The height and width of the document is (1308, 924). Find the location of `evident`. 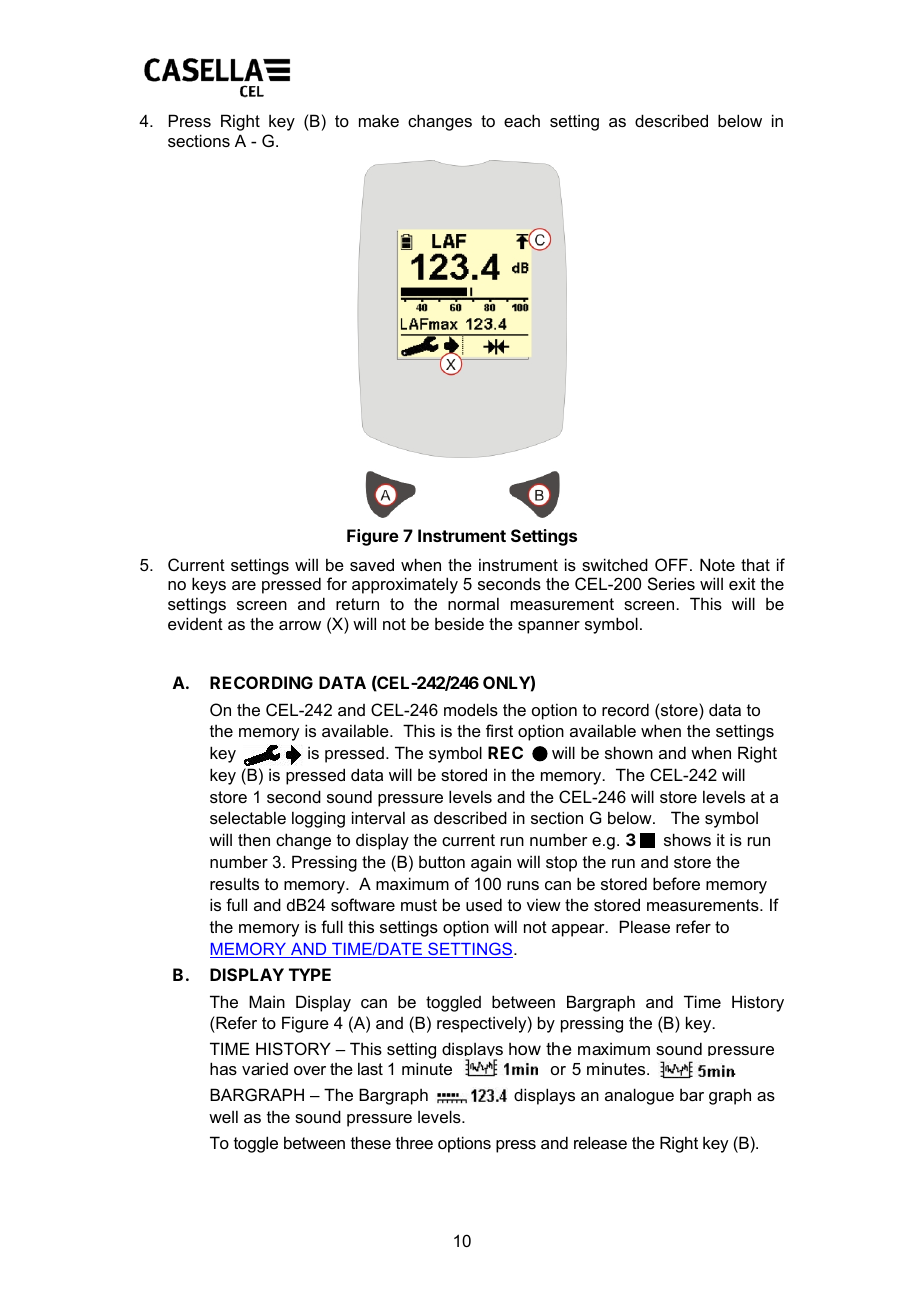

evident is located at coordinates (195, 623).
